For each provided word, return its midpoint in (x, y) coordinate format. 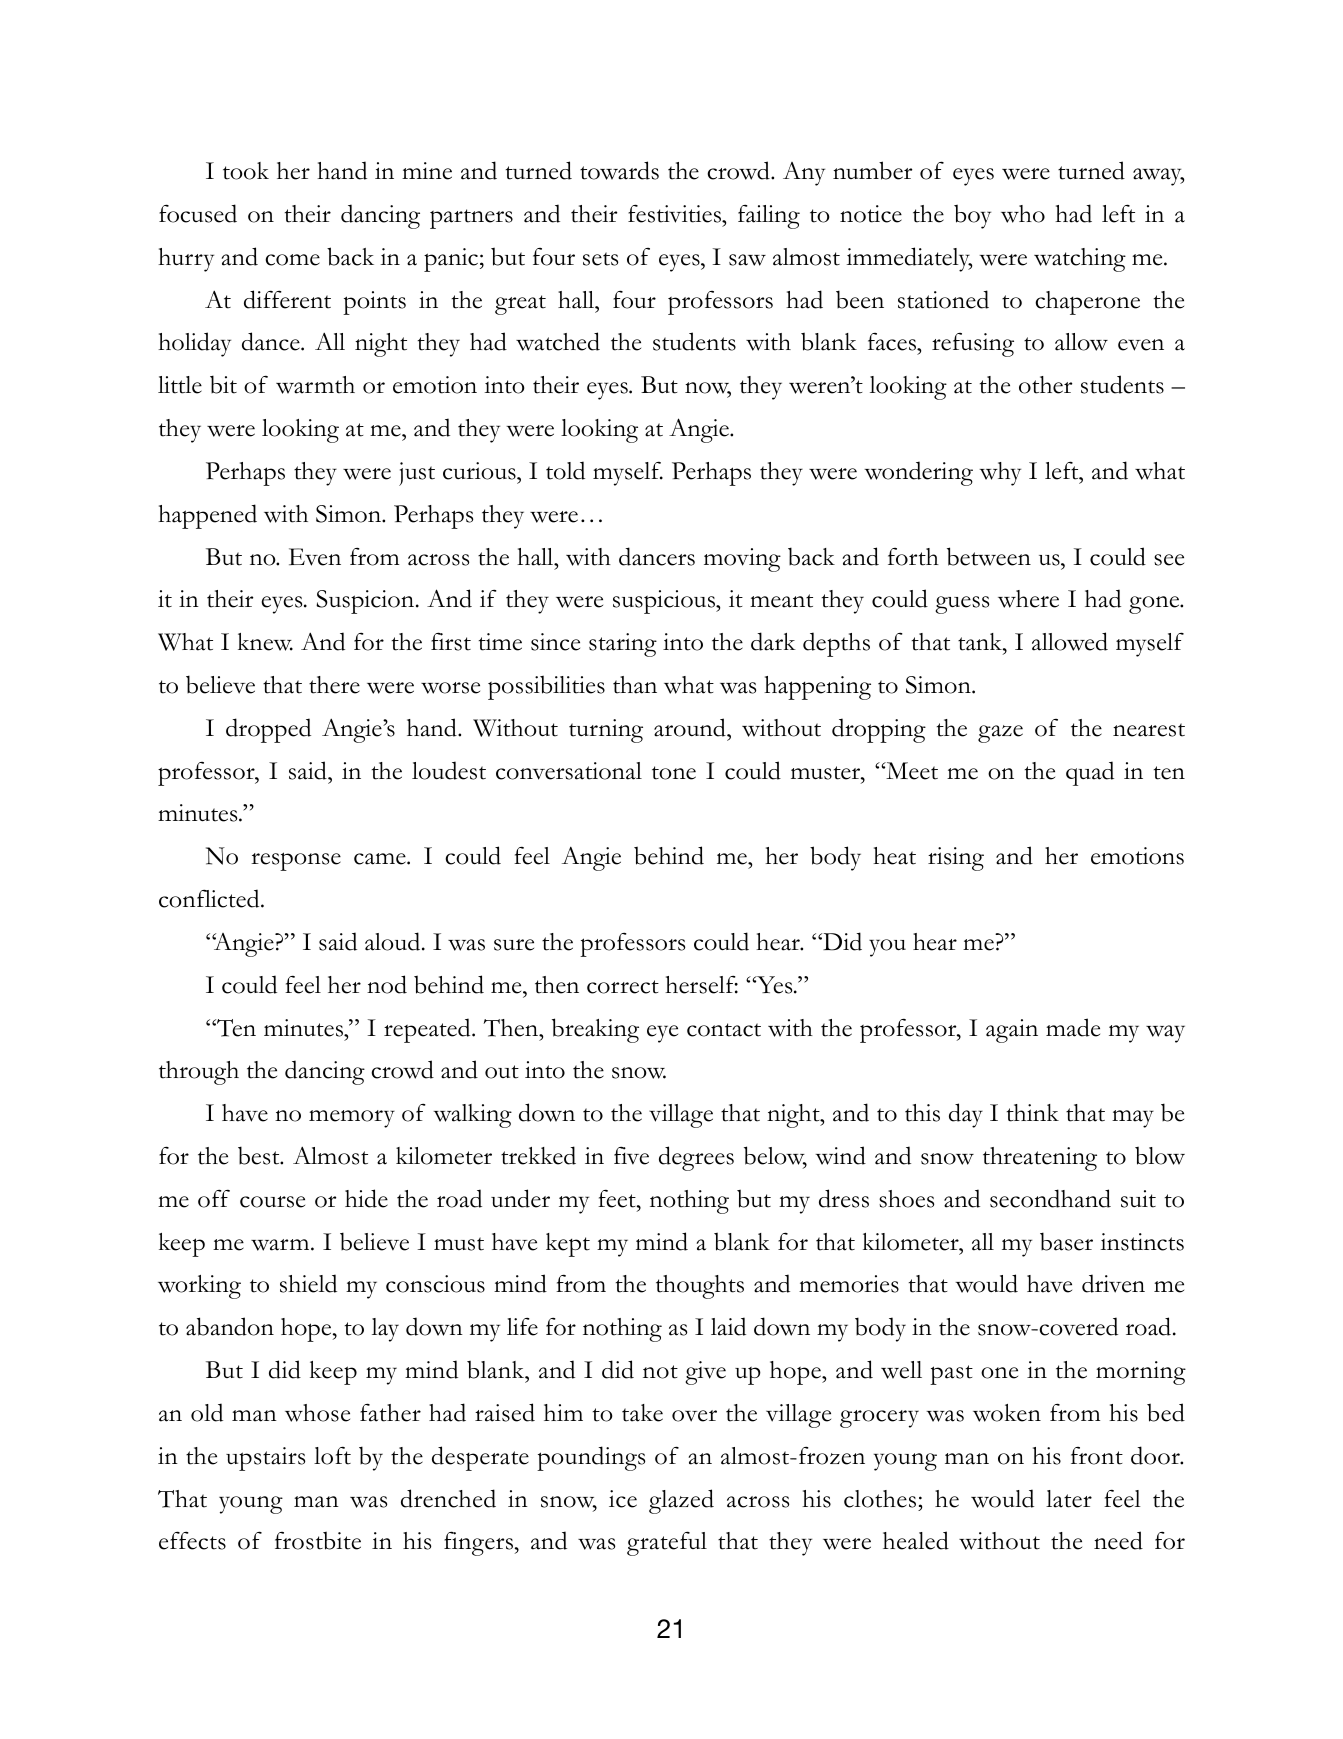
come (292, 260)
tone (674, 773)
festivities (675, 213)
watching (1080, 260)
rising (956, 859)
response (296, 861)
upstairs (265, 1459)
